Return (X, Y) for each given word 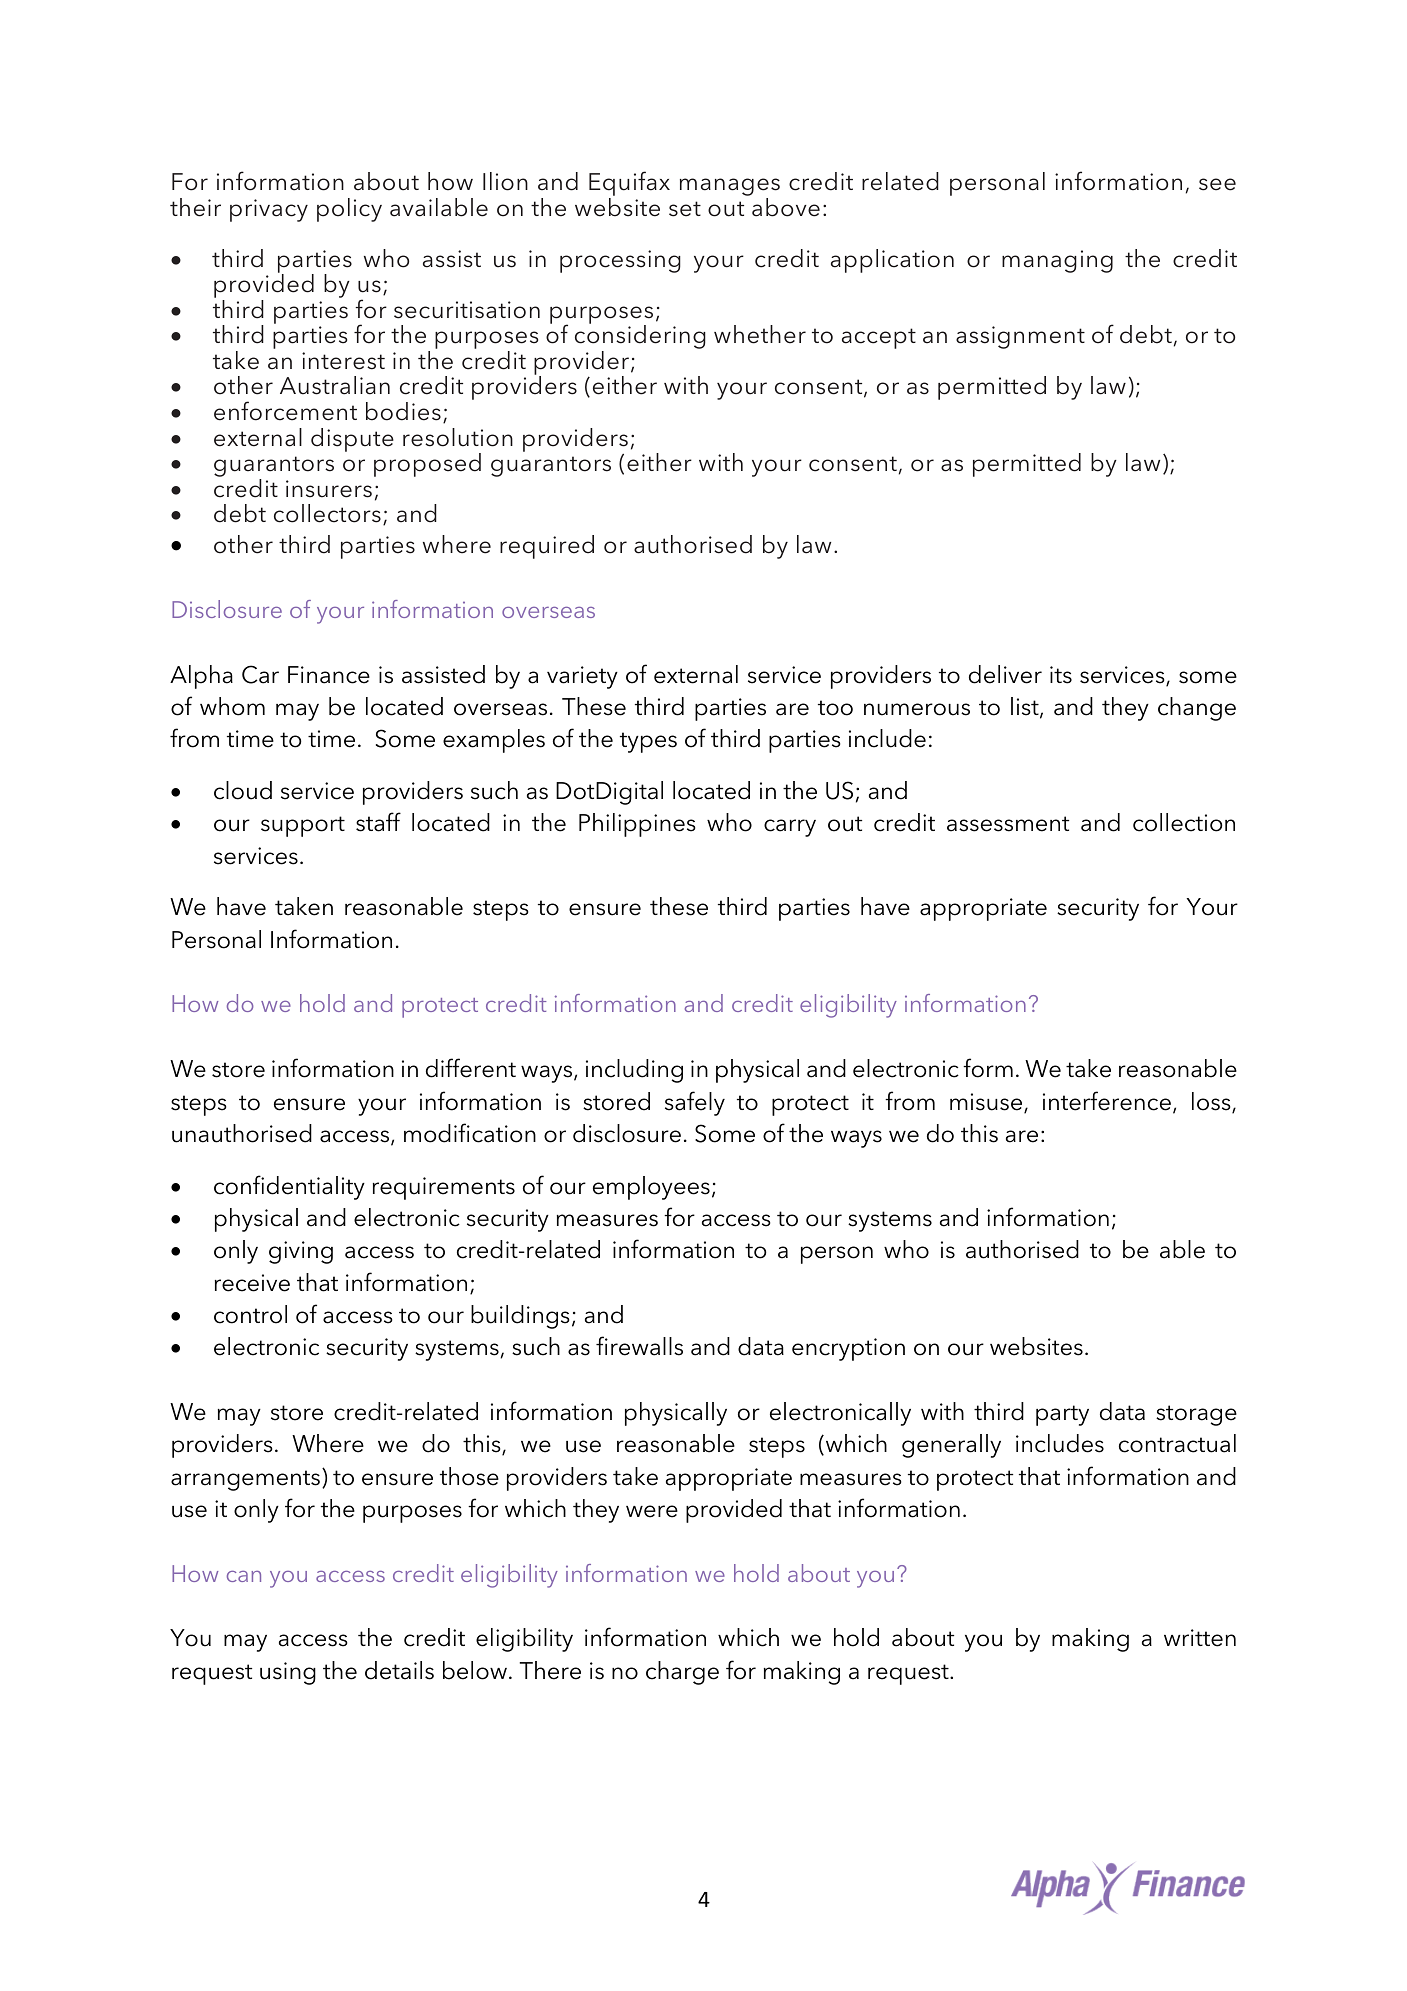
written (1200, 1638)
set (685, 209)
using (288, 1673)
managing (1057, 261)
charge (682, 1673)
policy (349, 210)
